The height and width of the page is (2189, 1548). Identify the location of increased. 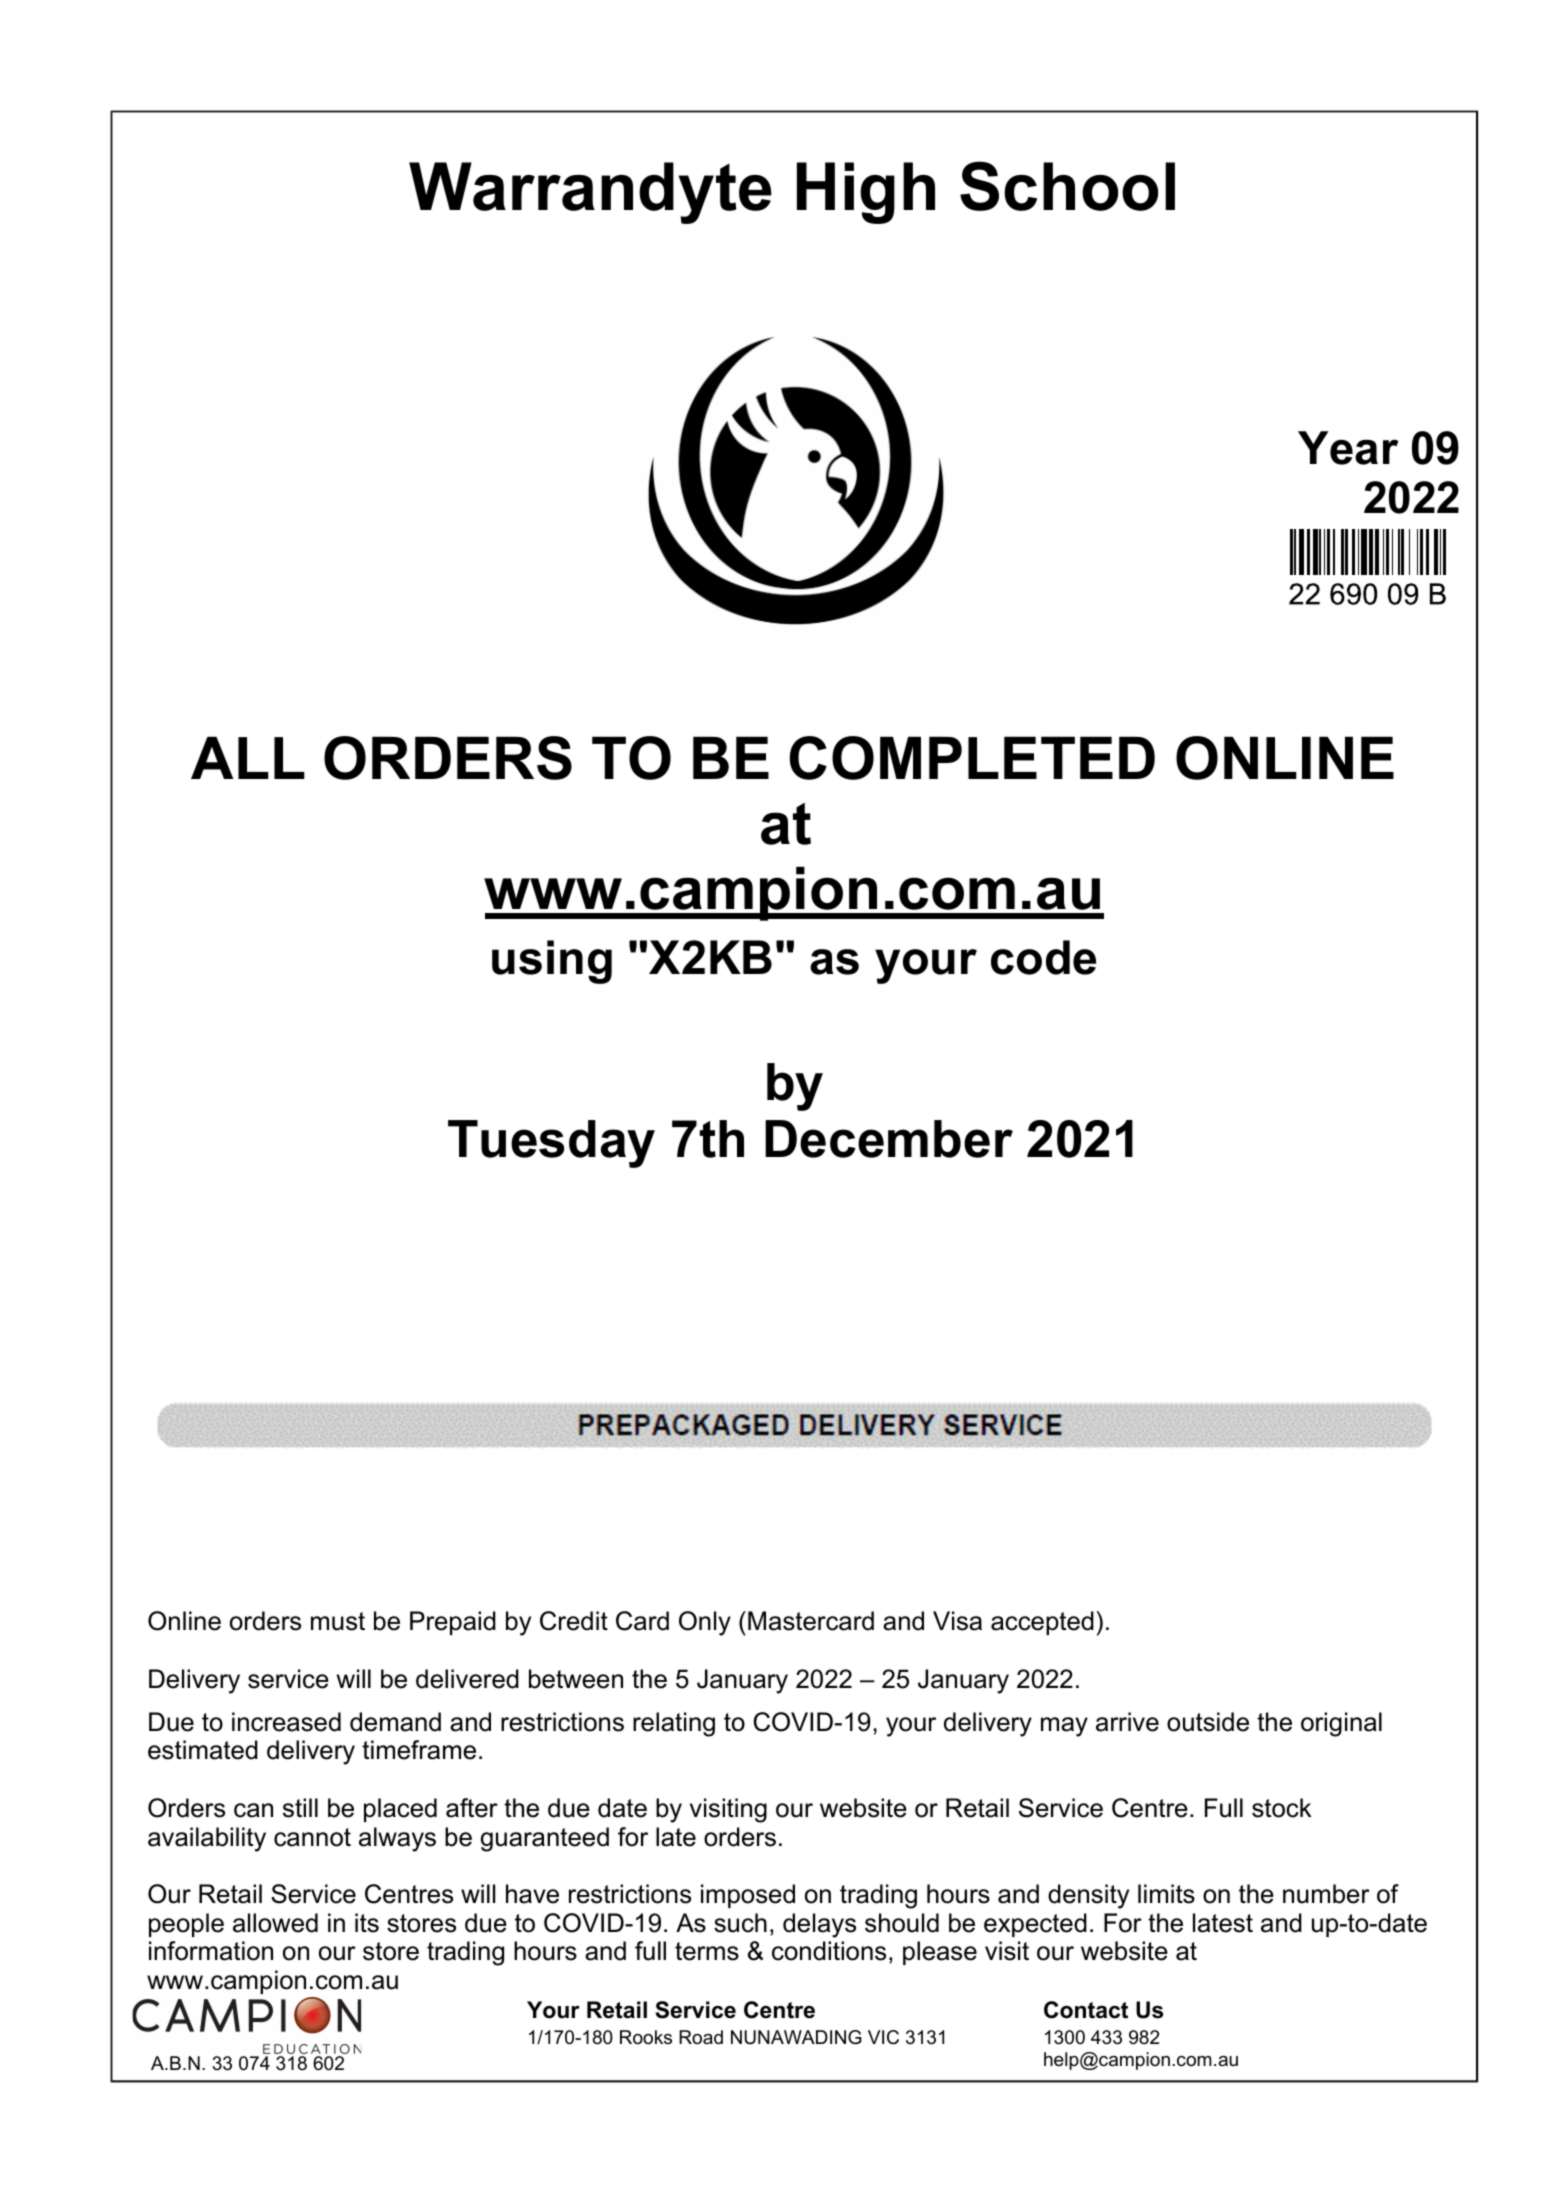
(286, 1722).
